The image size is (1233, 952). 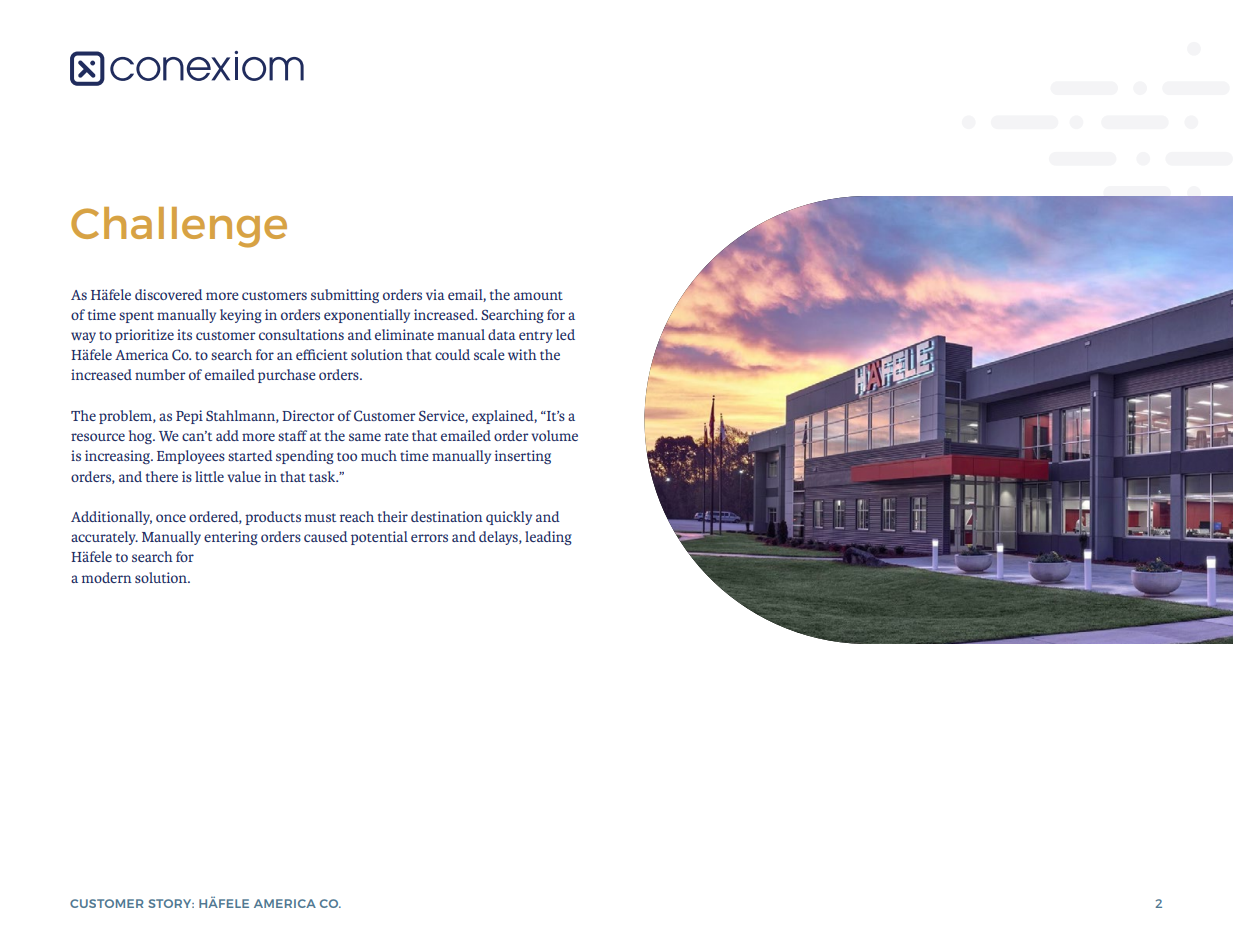 What do you see at coordinates (308, 415) in the image?
I see `Director` at bounding box center [308, 415].
